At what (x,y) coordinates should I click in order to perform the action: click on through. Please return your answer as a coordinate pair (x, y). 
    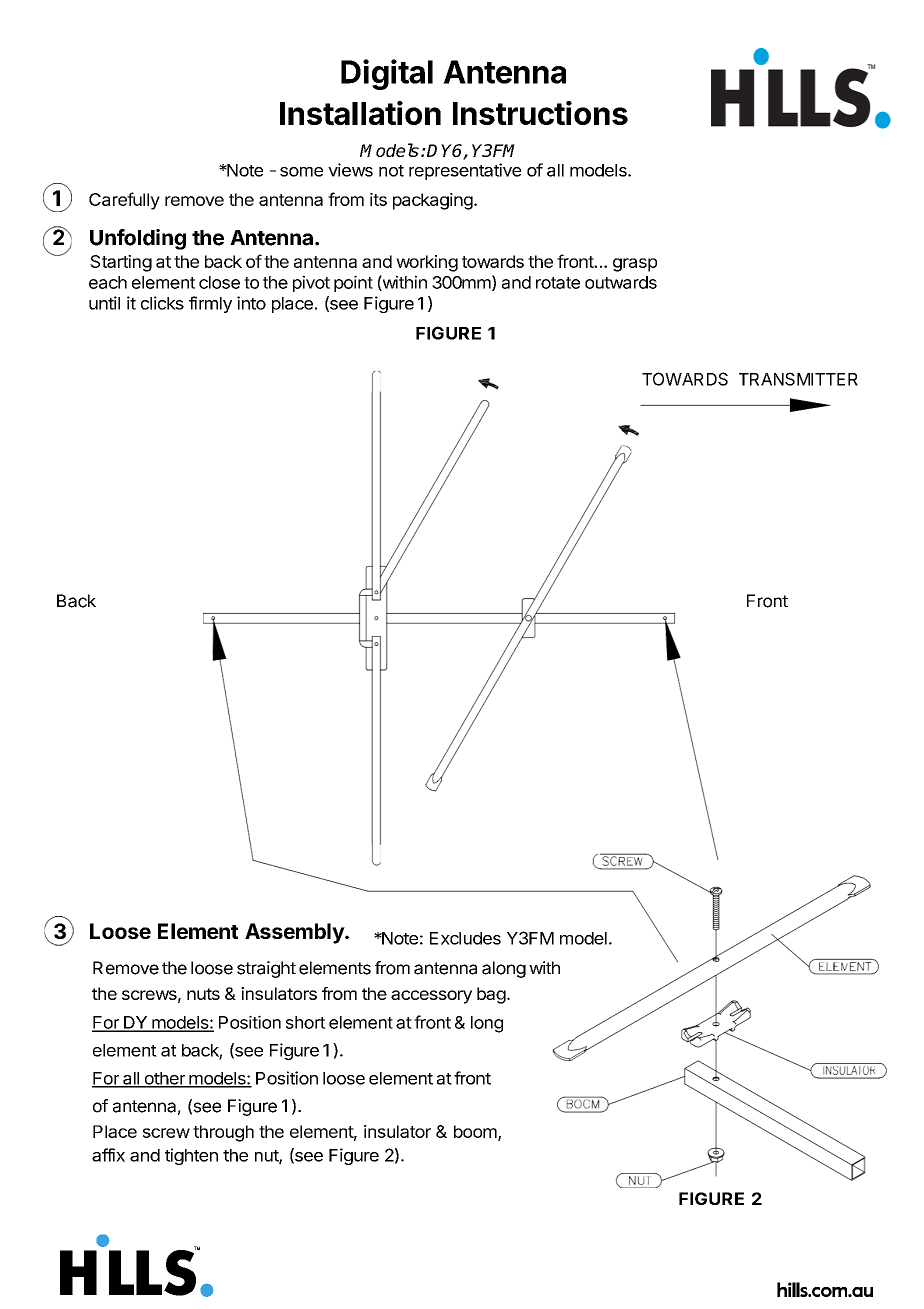
    Looking at the image, I should click on (223, 1133).
